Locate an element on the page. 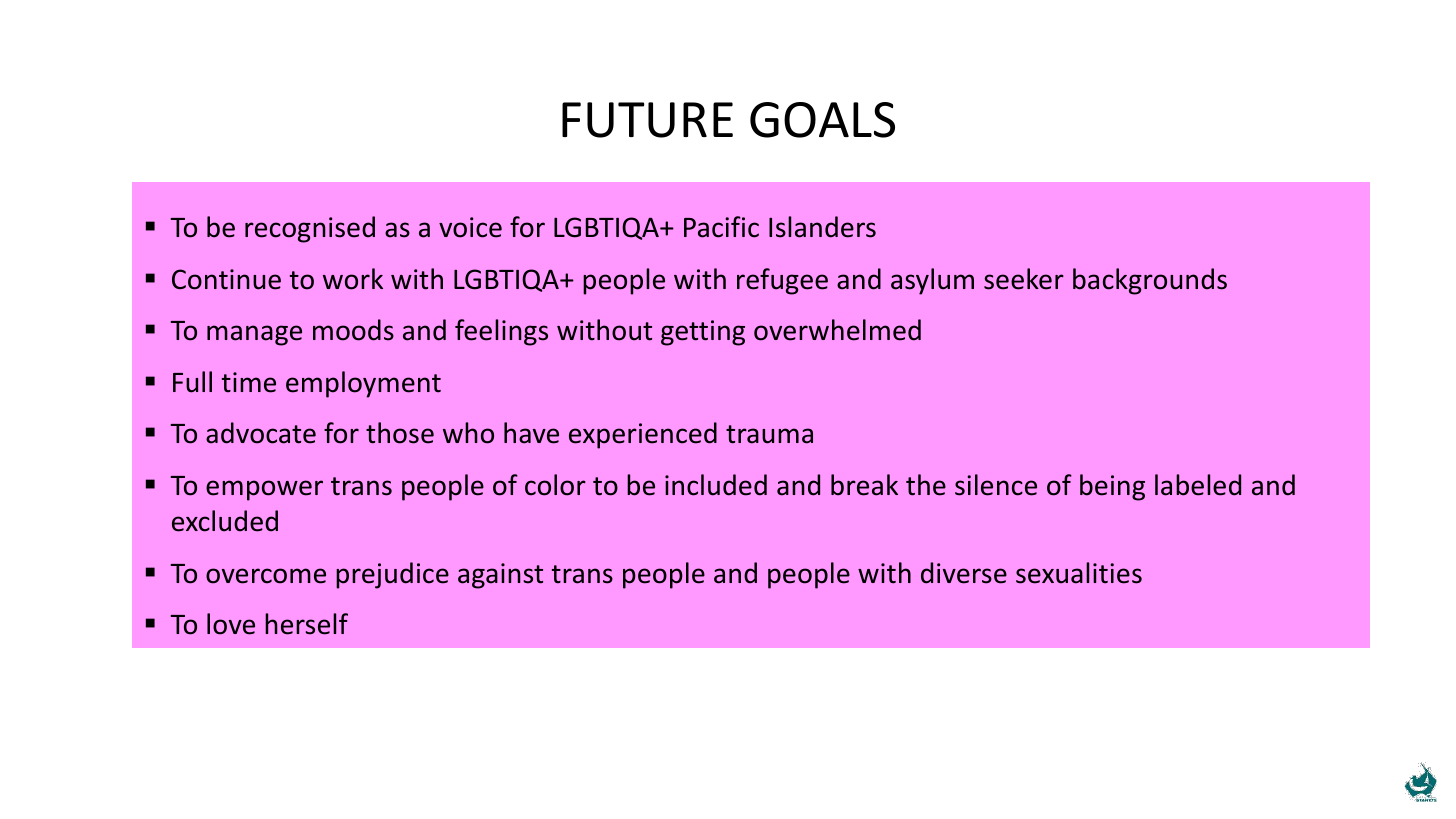 This image has width=1456, height=819. GOALS is located at coordinates (822, 120).
